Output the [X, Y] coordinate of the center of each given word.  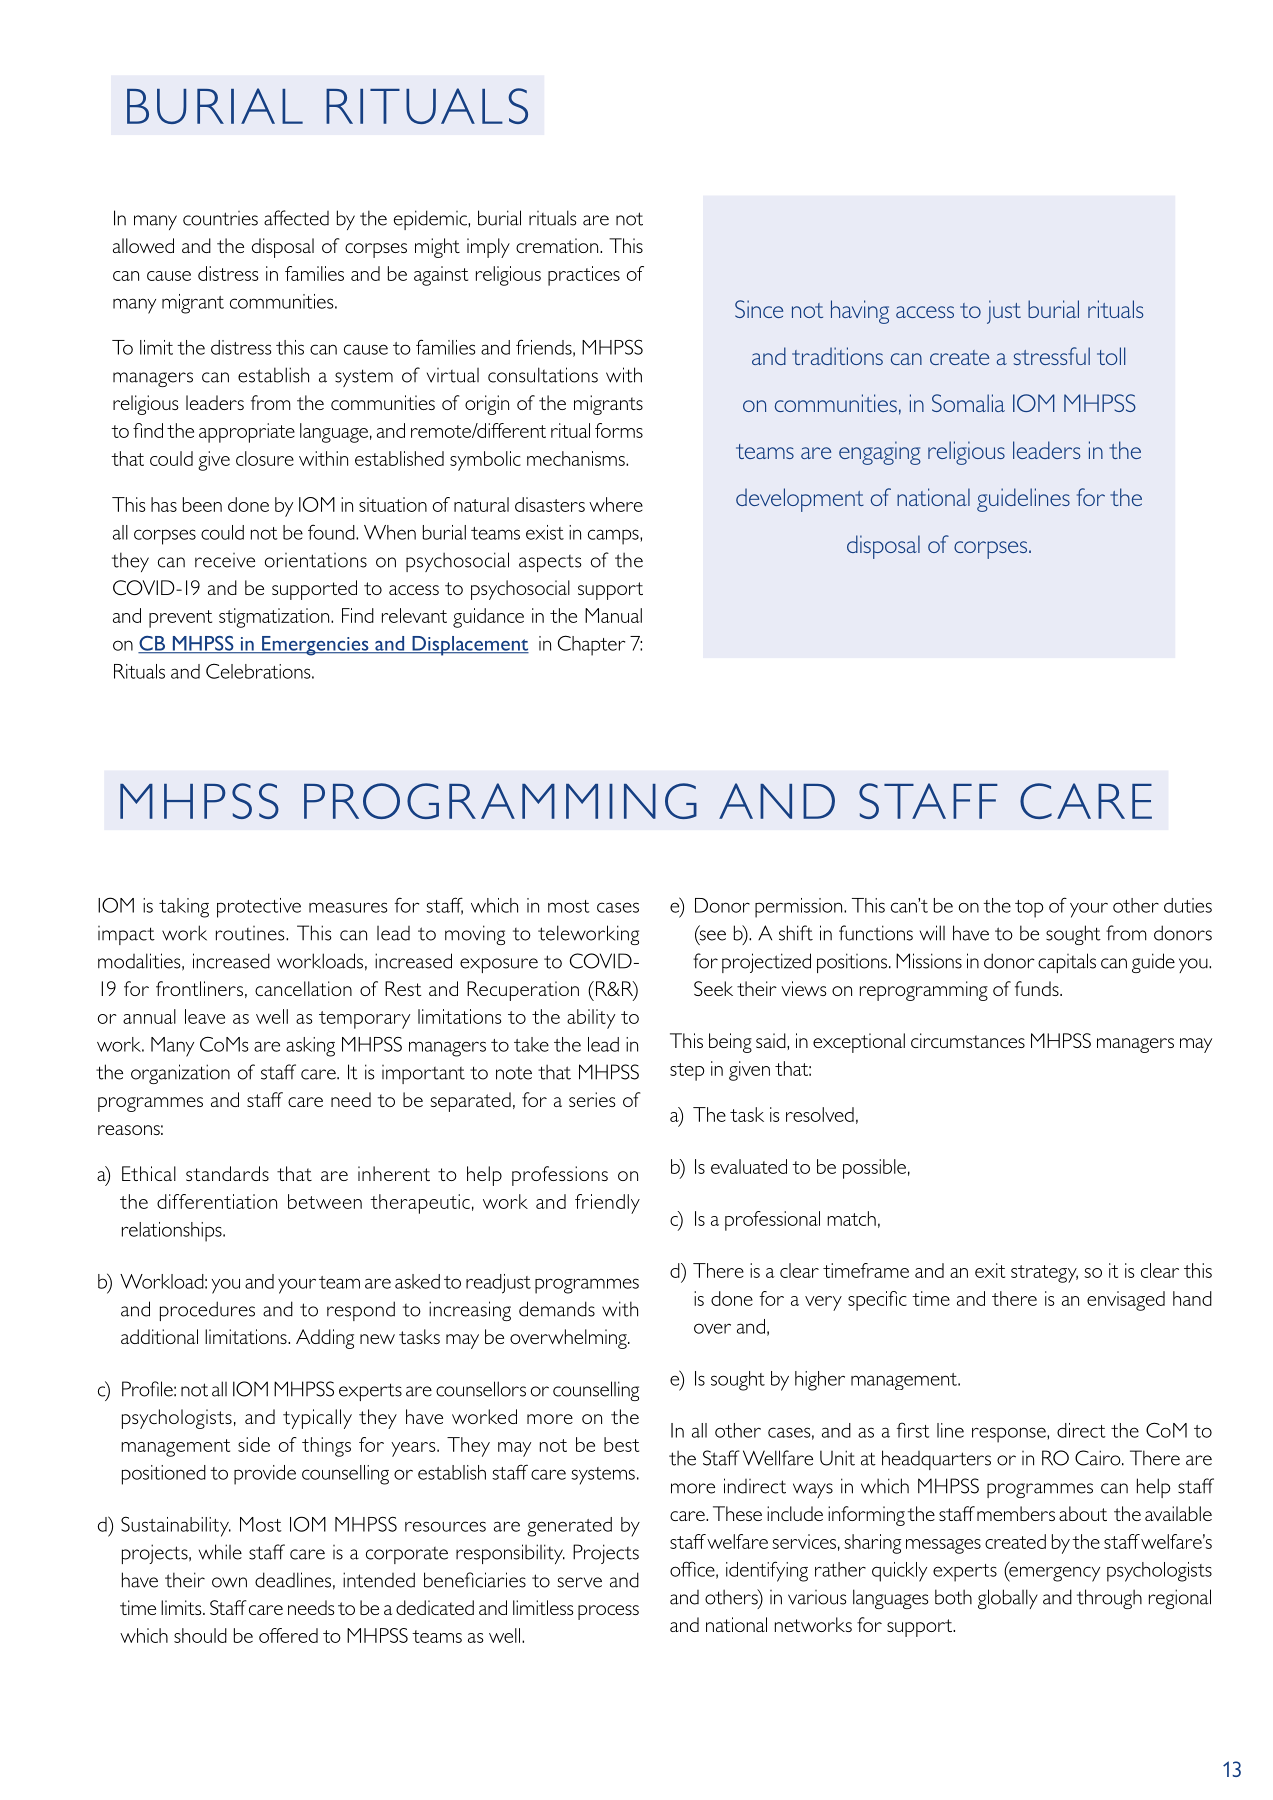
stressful [1051, 356]
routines [251, 933]
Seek [713, 988]
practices [584, 276]
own [229, 1582]
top [1029, 909]
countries [220, 218]
